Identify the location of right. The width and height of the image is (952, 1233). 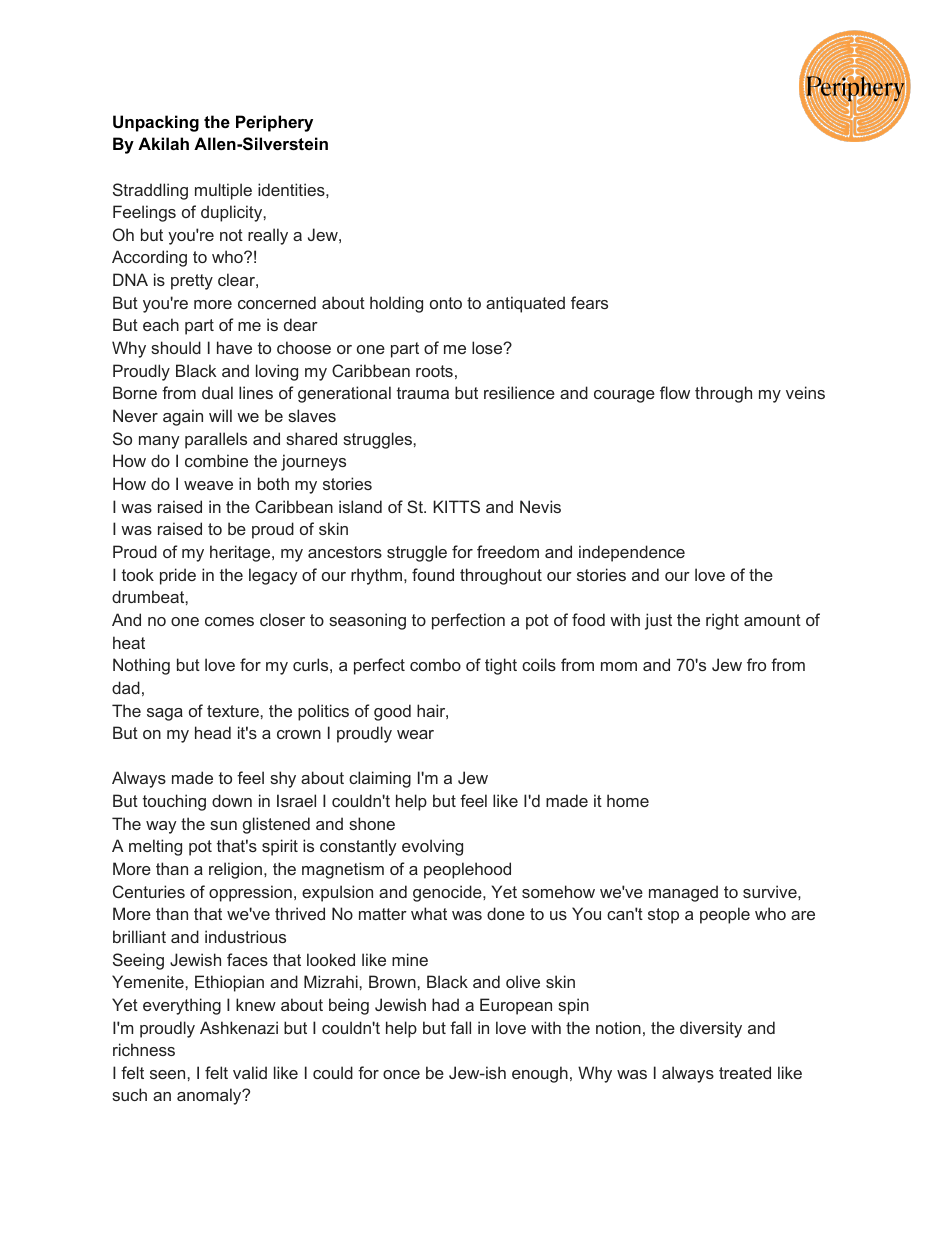
(722, 621).
